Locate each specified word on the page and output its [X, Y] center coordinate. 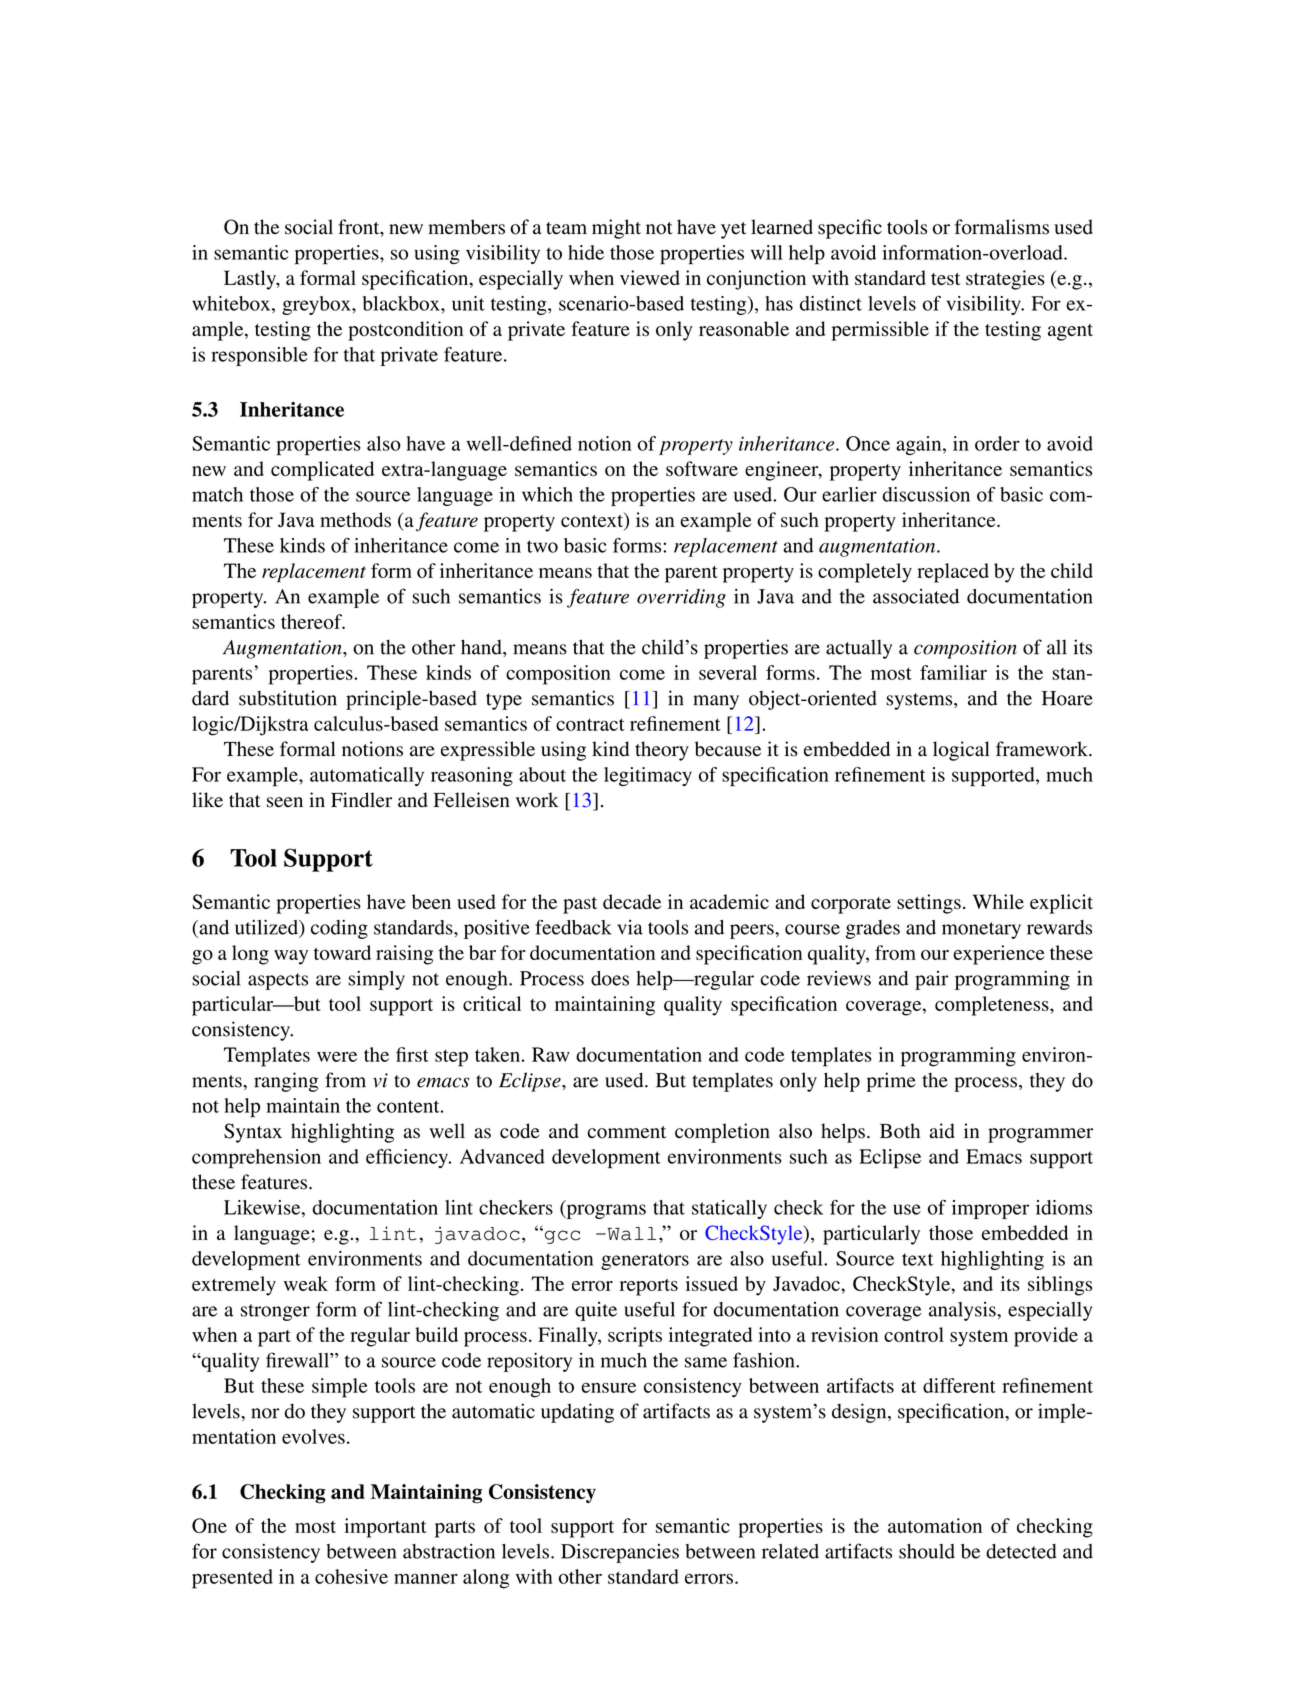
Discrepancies [620, 1553]
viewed [650, 277]
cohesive [351, 1576]
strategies [1005, 280]
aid [942, 1131]
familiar [953, 672]
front [360, 228]
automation [935, 1525]
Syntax [253, 1133]
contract [590, 724]
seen [285, 802]
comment [626, 1132]
